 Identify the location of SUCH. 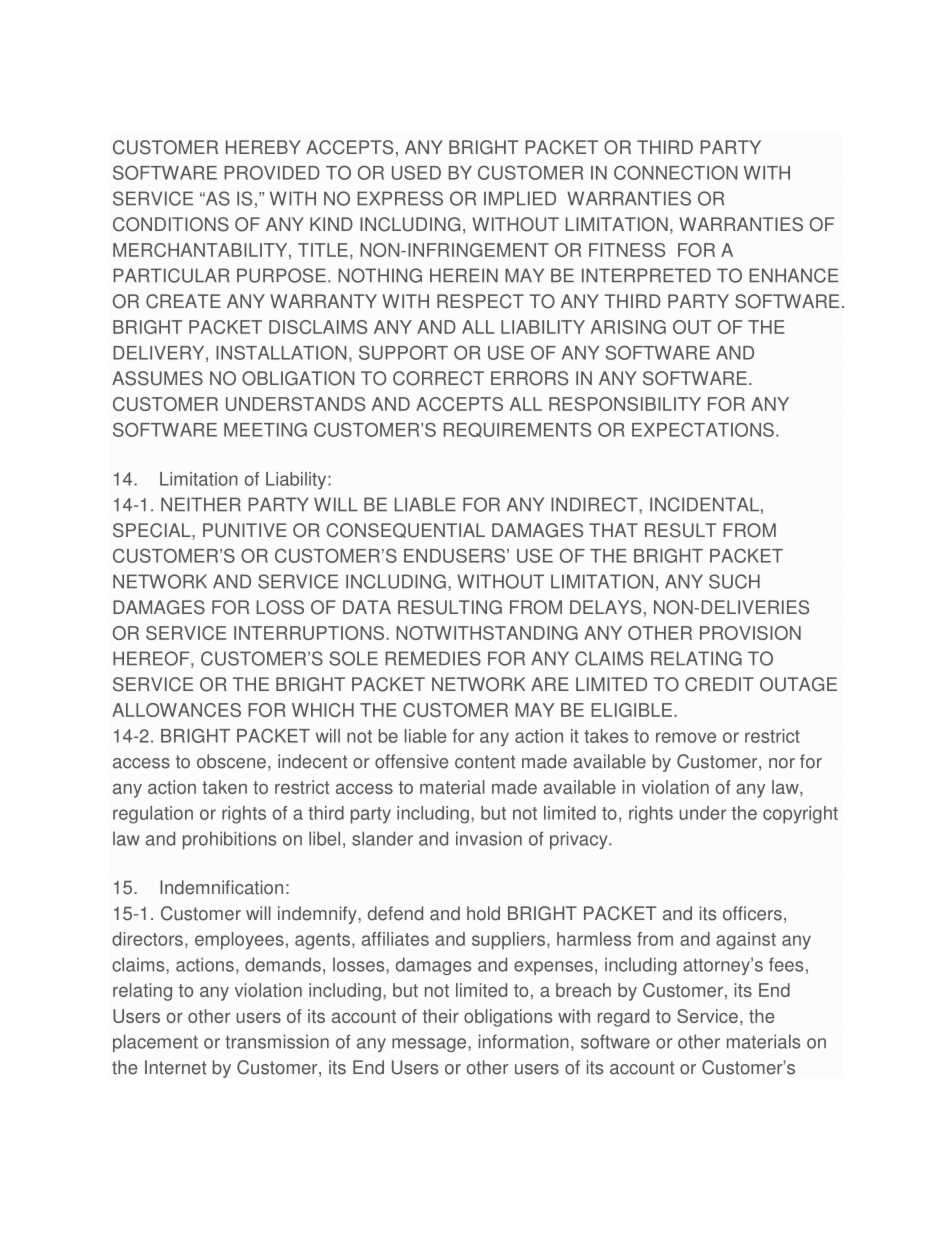
(734, 581).
